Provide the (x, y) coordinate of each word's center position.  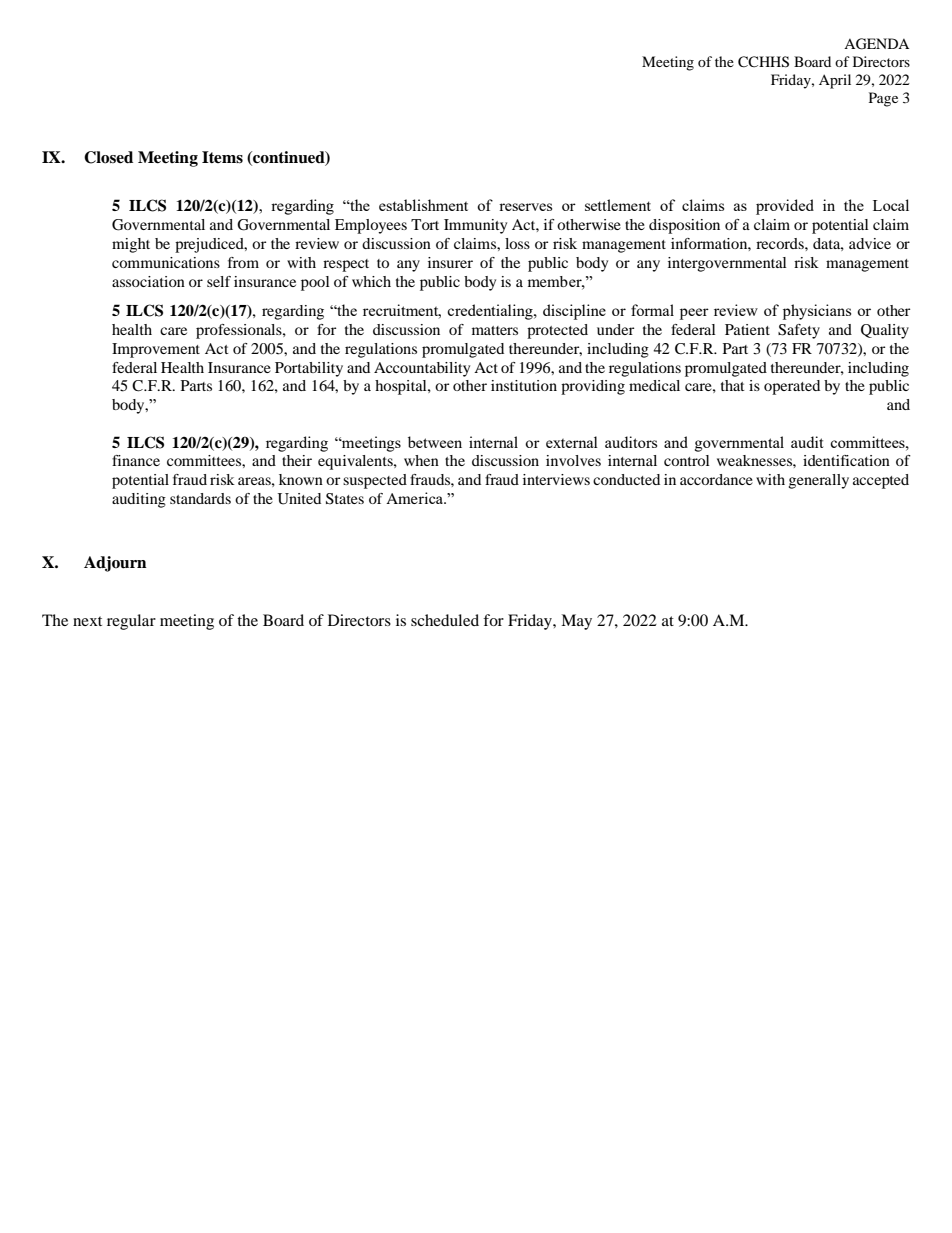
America (415, 498)
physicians (817, 312)
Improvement (156, 350)
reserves (525, 207)
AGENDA (876, 44)
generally (818, 481)
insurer (450, 262)
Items (222, 157)
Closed (108, 157)
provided (785, 207)
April (835, 81)
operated (792, 387)
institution (524, 385)
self (219, 281)
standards (200, 498)
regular (131, 622)
